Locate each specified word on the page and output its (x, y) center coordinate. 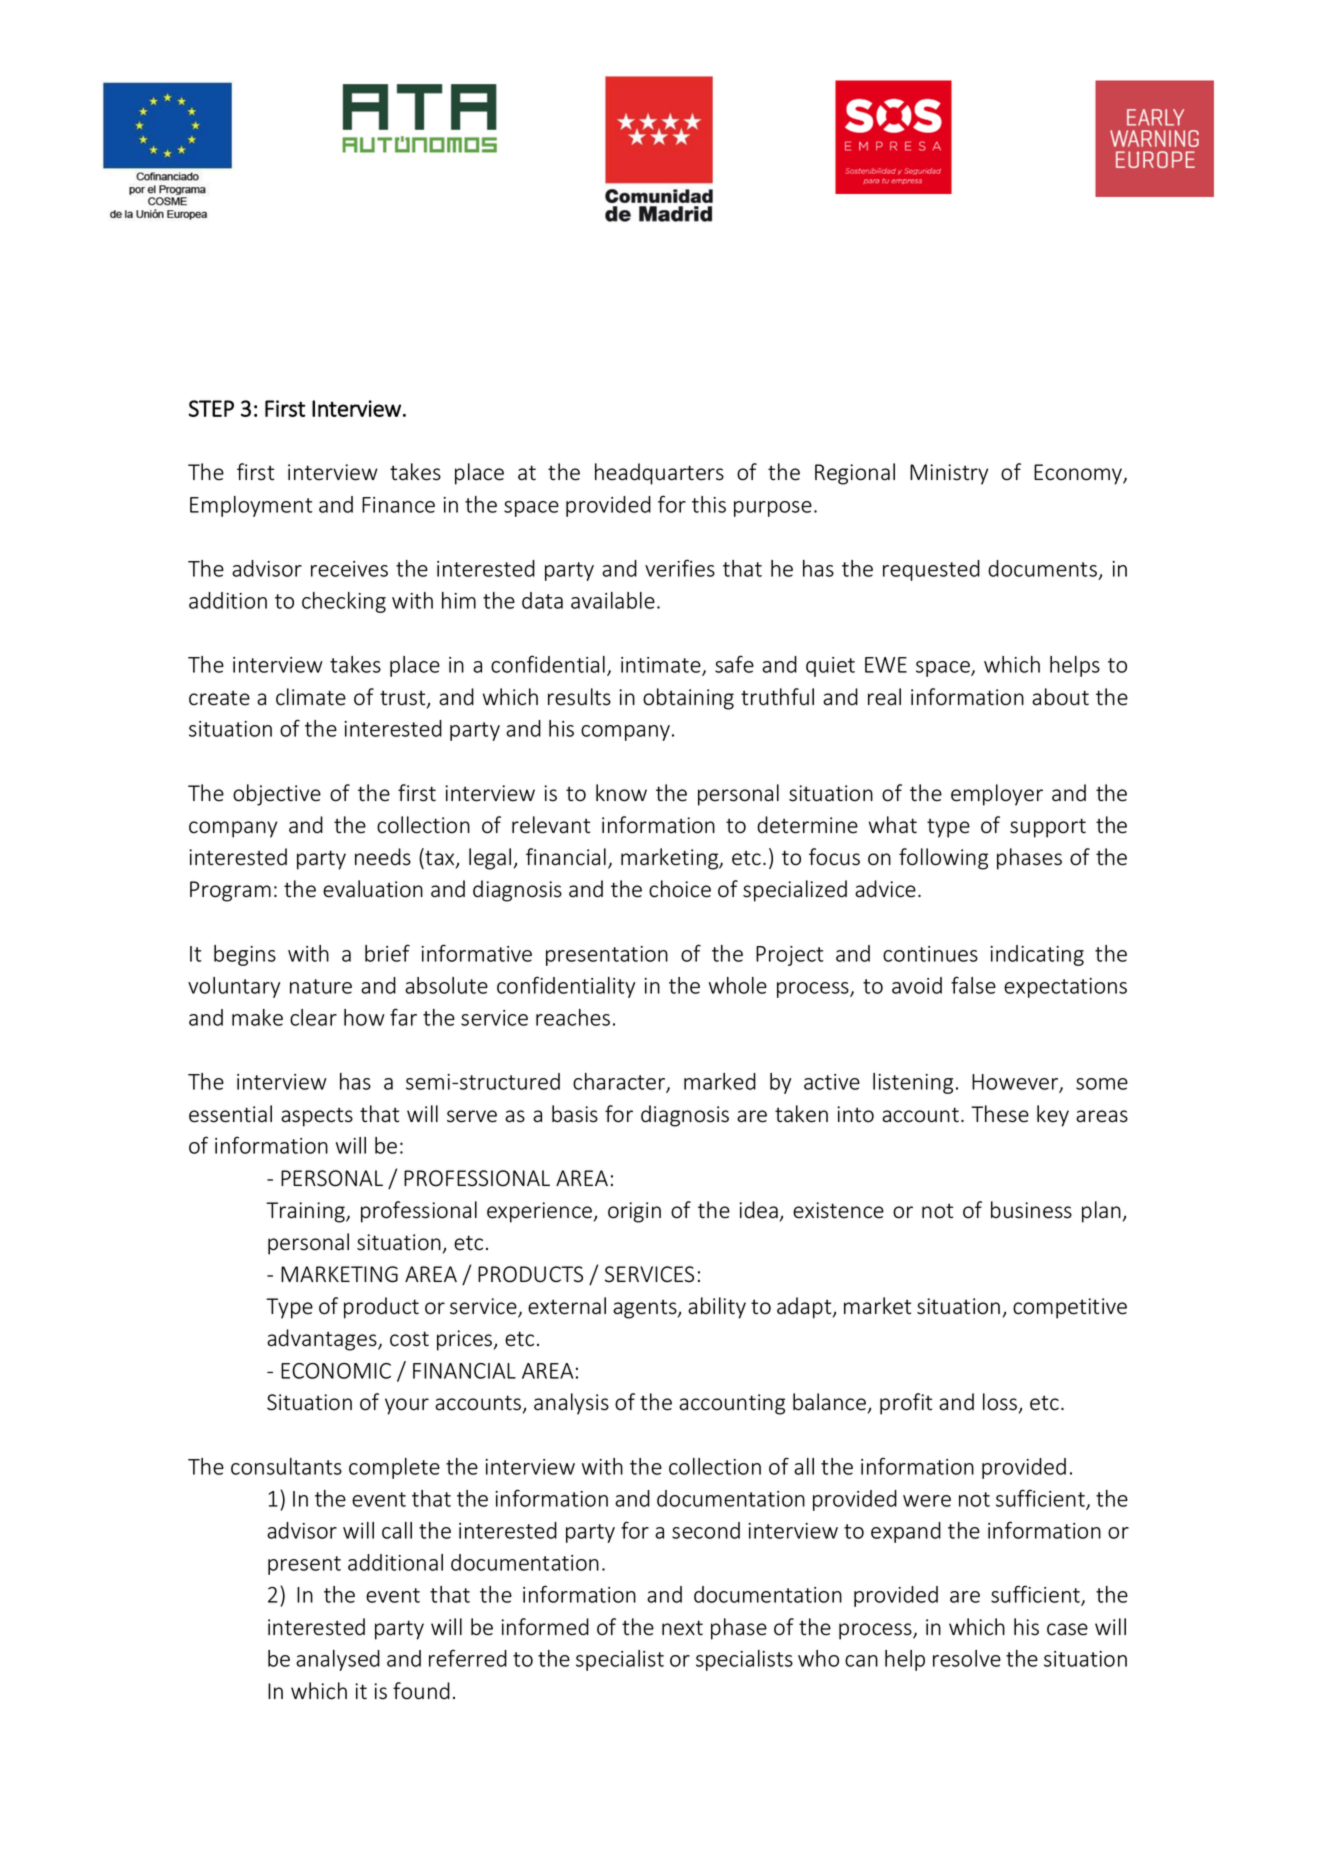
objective (277, 795)
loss (1000, 1402)
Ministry (949, 474)
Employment (251, 506)
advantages (323, 1340)
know (621, 793)
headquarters (659, 474)
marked (720, 1081)
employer (997, 795)
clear (313, 1017)
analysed (338, 1660)
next (682, 1628)
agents (646, 1309)
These (1000, 1114)
